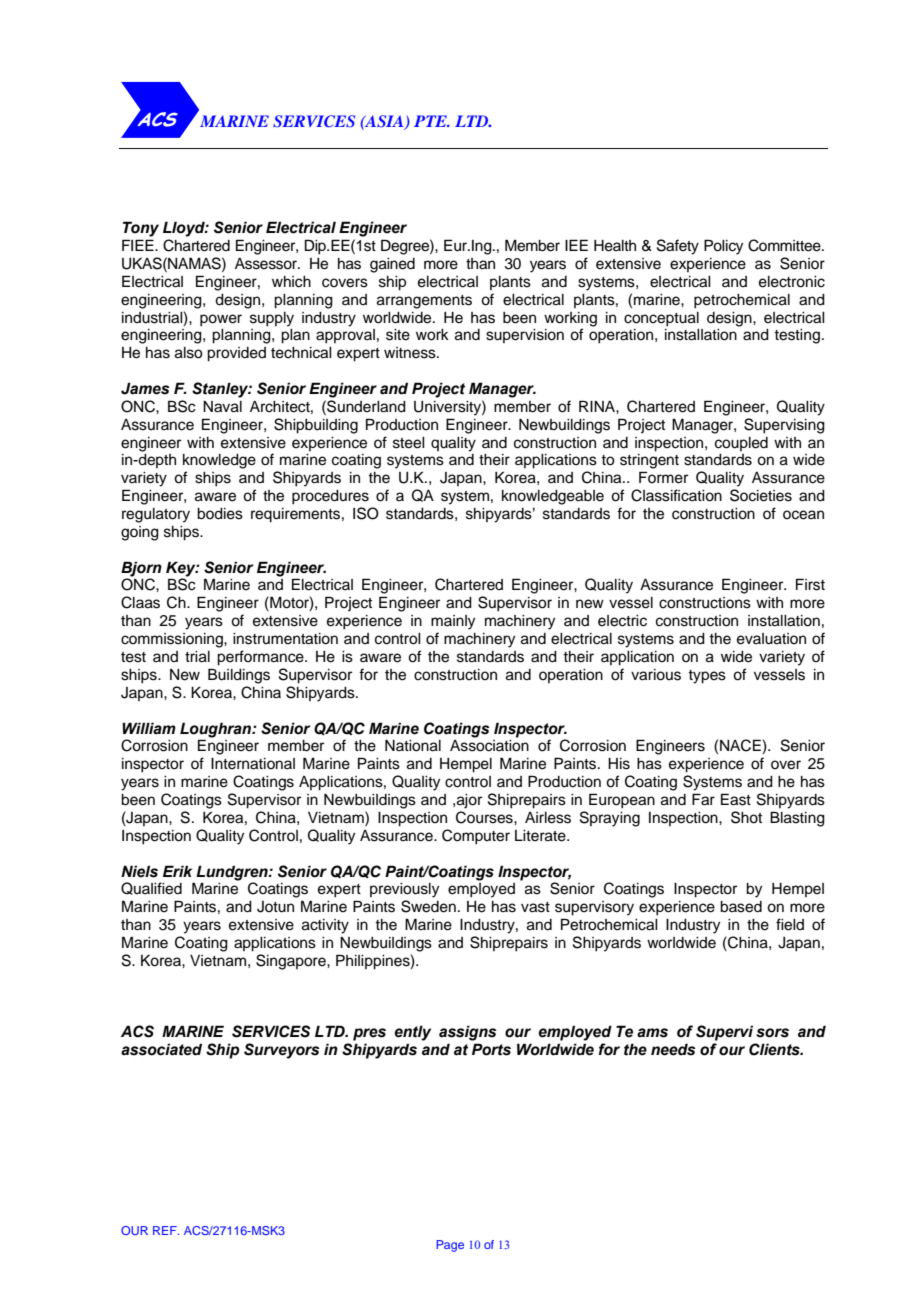 This screenshot has width=924, height=1308. What do you see at coordinates (267, 264) in the screenshot?
I see `Assessor` at bounding box center [267, 264].
